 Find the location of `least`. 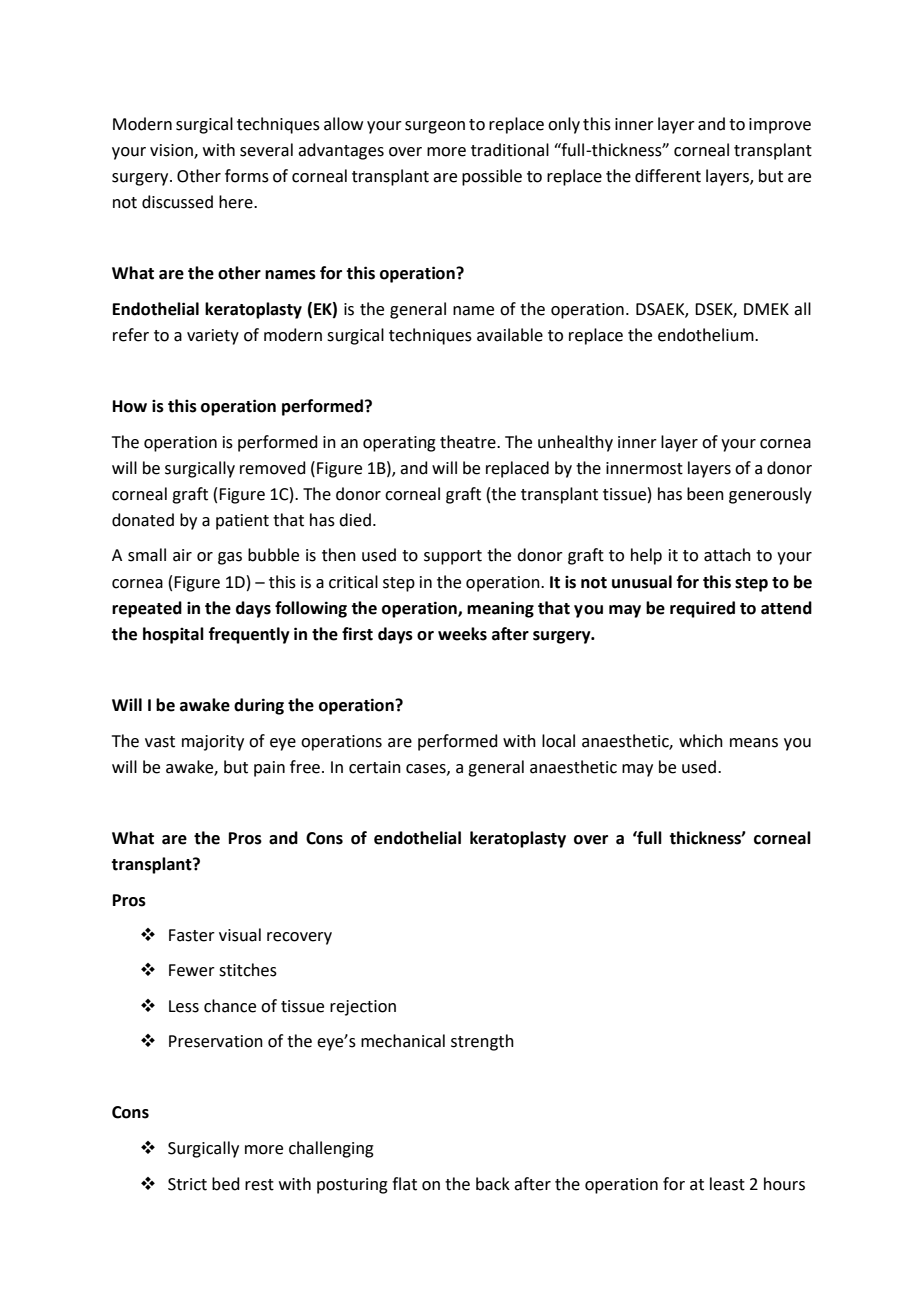

least is located at coordinates (727, 1184).
